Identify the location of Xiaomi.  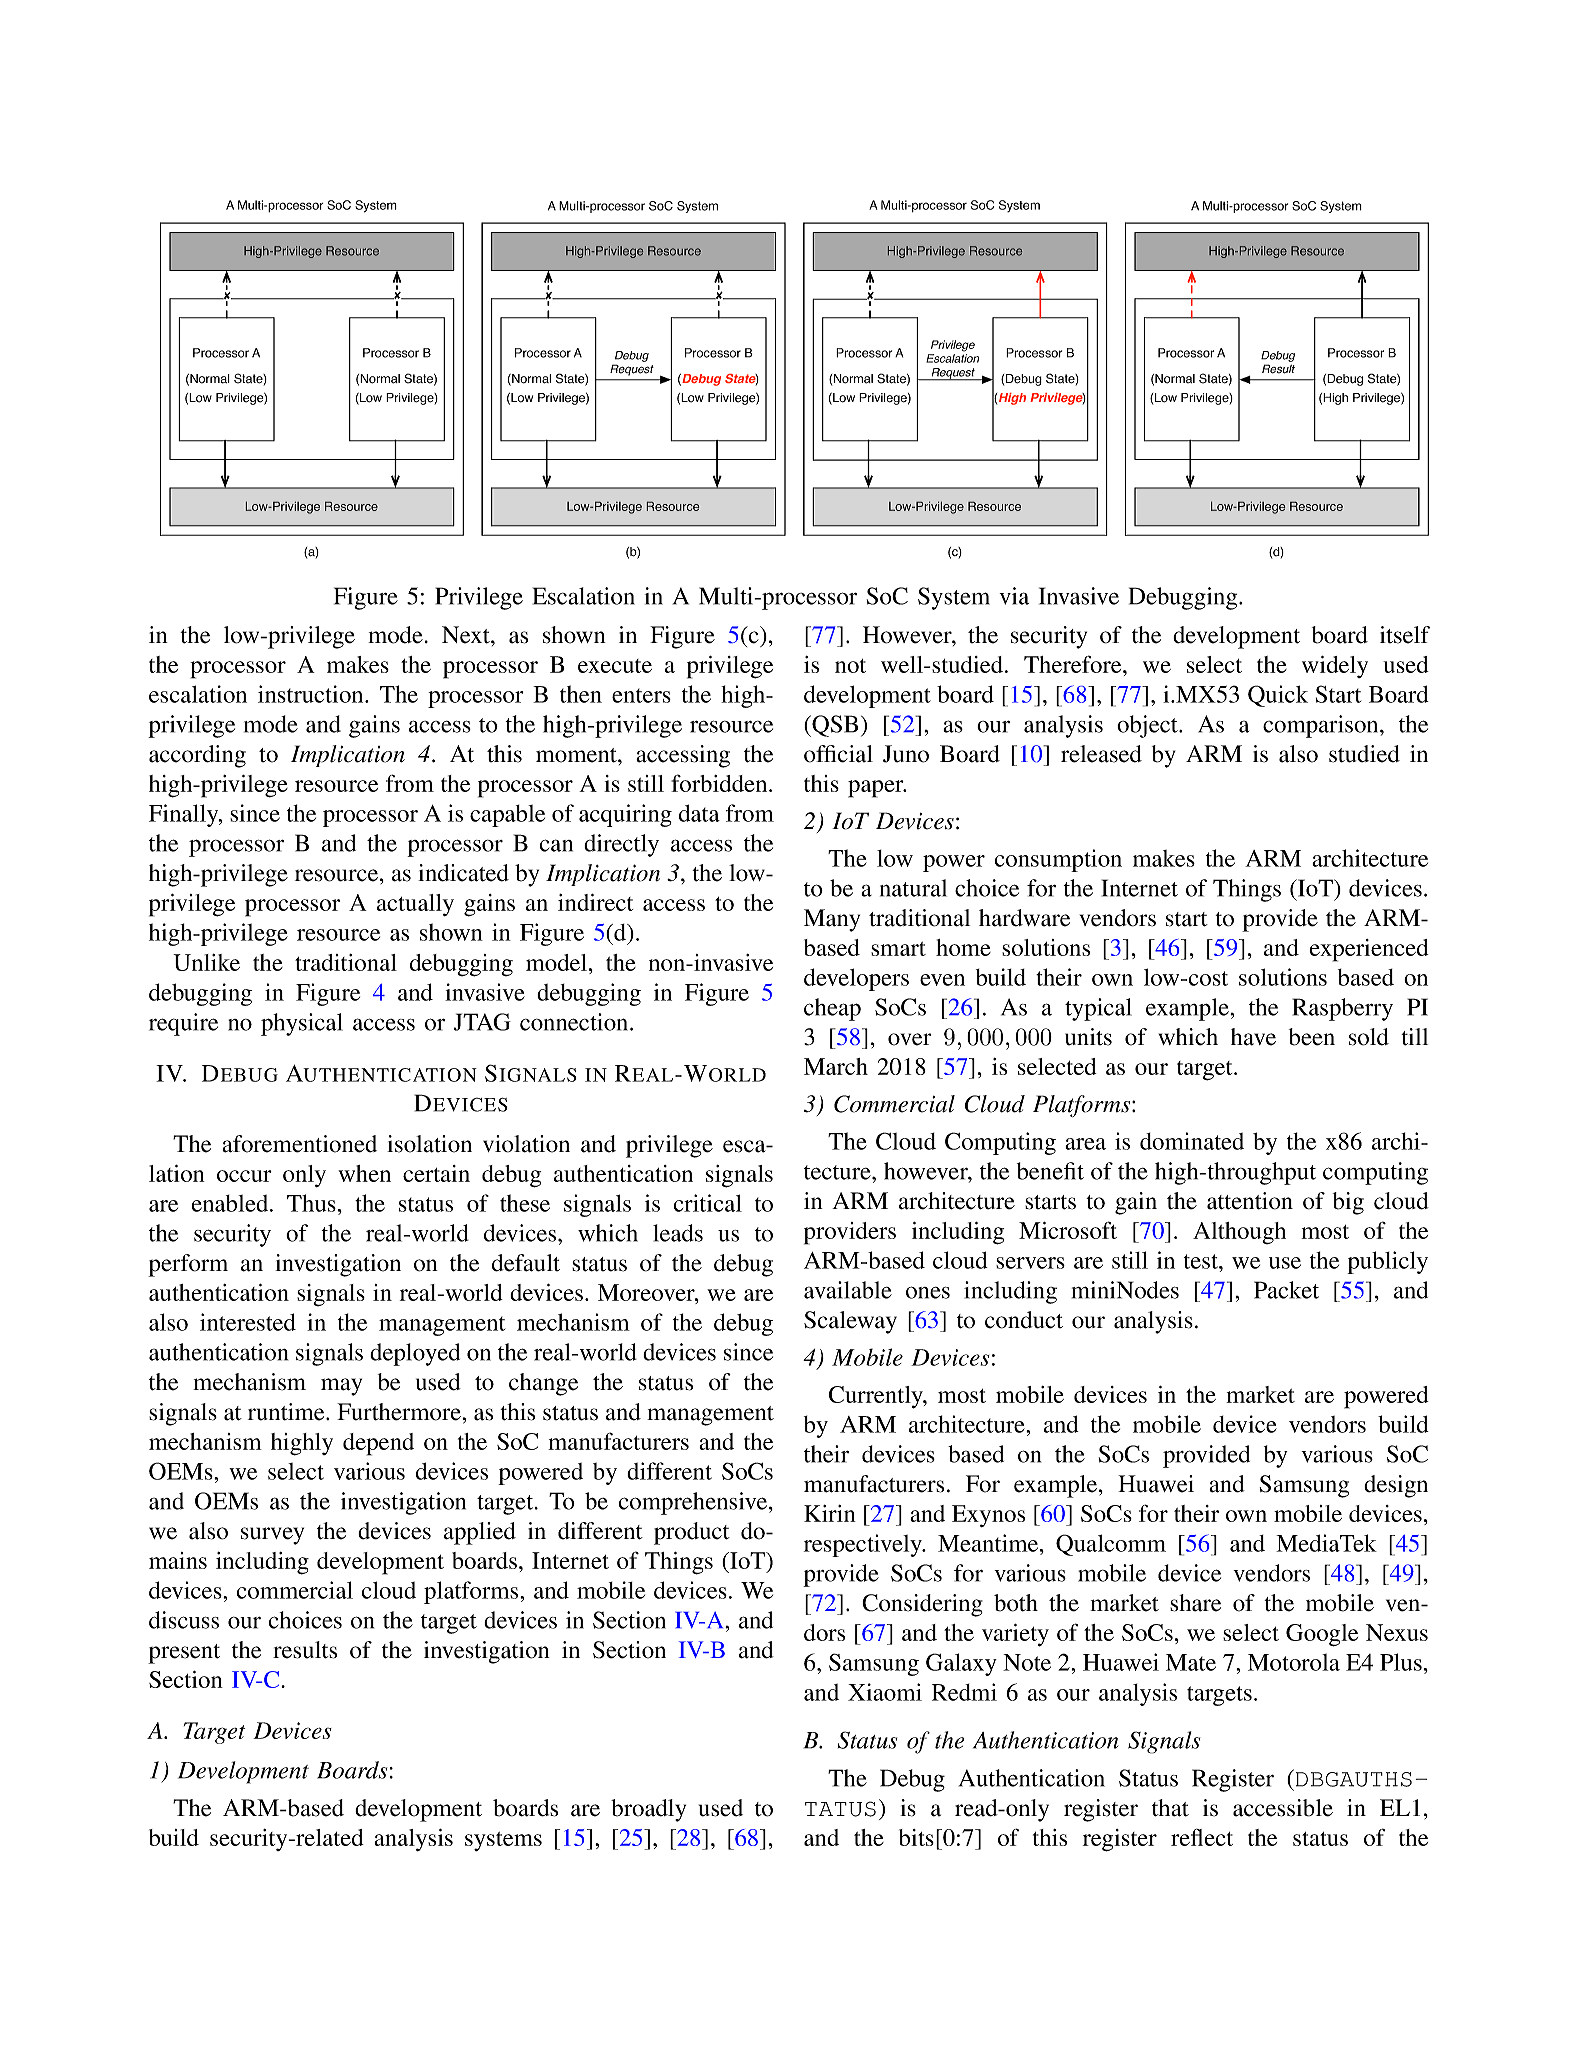
(885, 1692).
